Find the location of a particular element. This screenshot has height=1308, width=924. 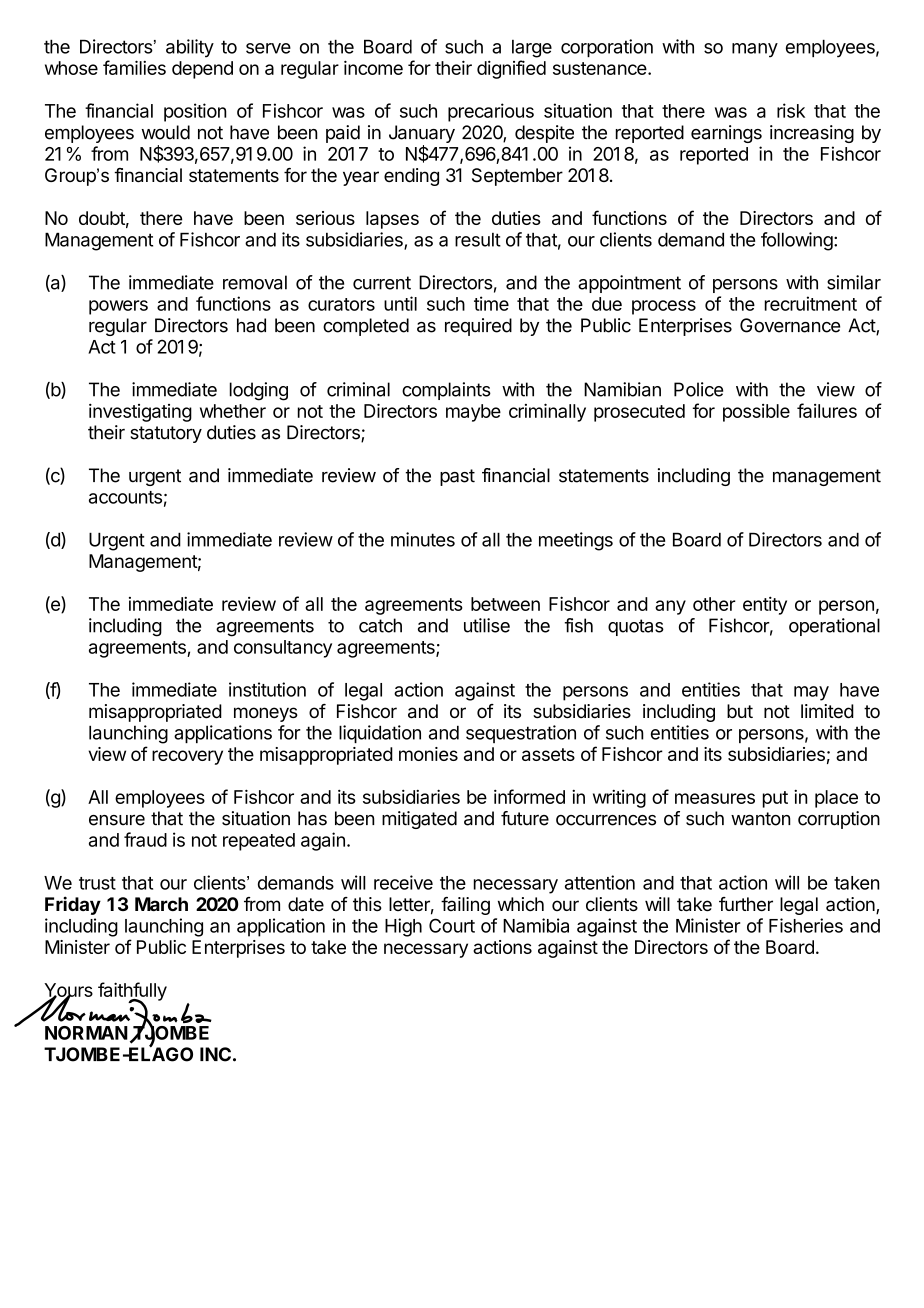

entity is located at coordinates (765, 606).
